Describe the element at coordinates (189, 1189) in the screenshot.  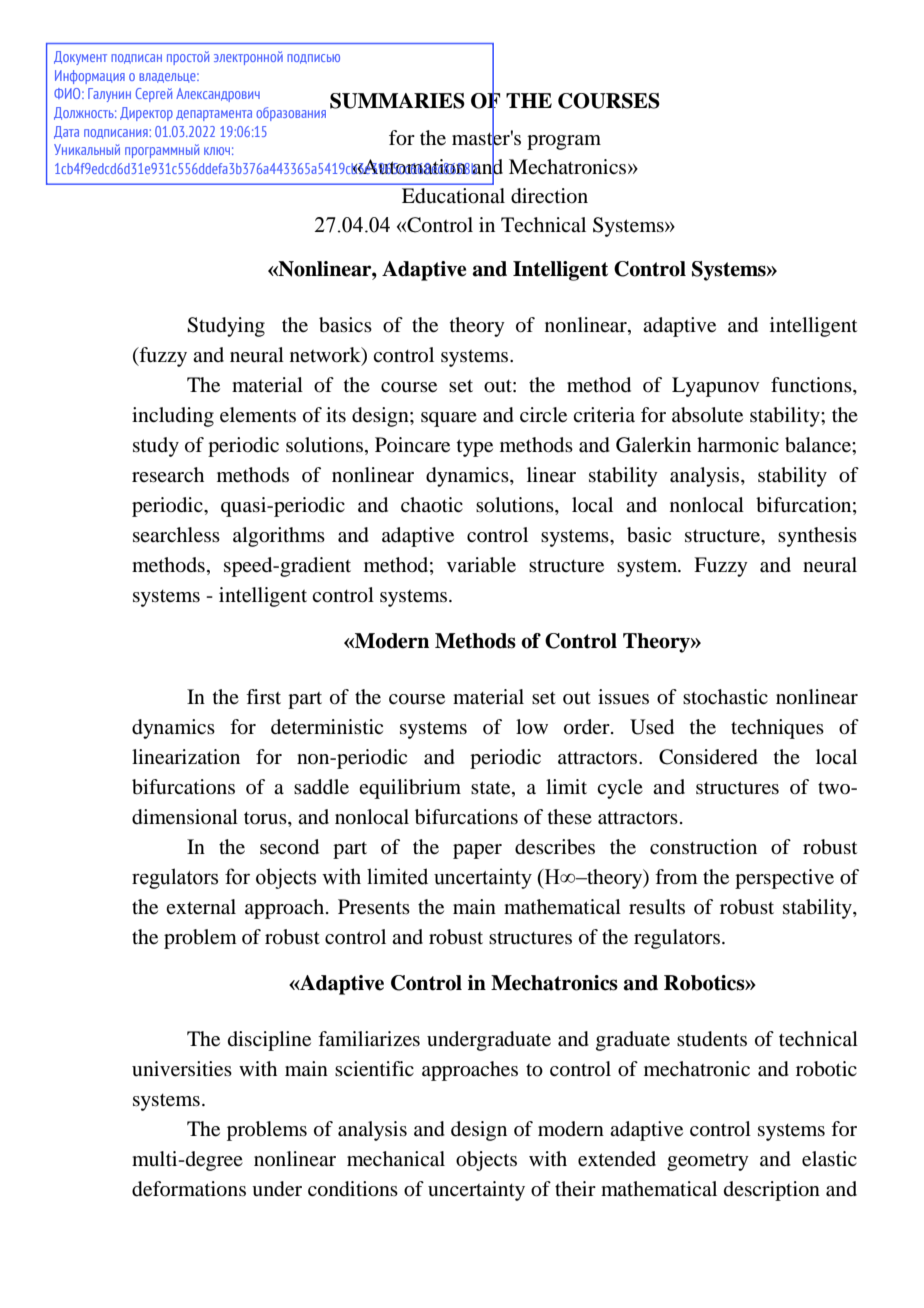
I see `deformations` at that location.
